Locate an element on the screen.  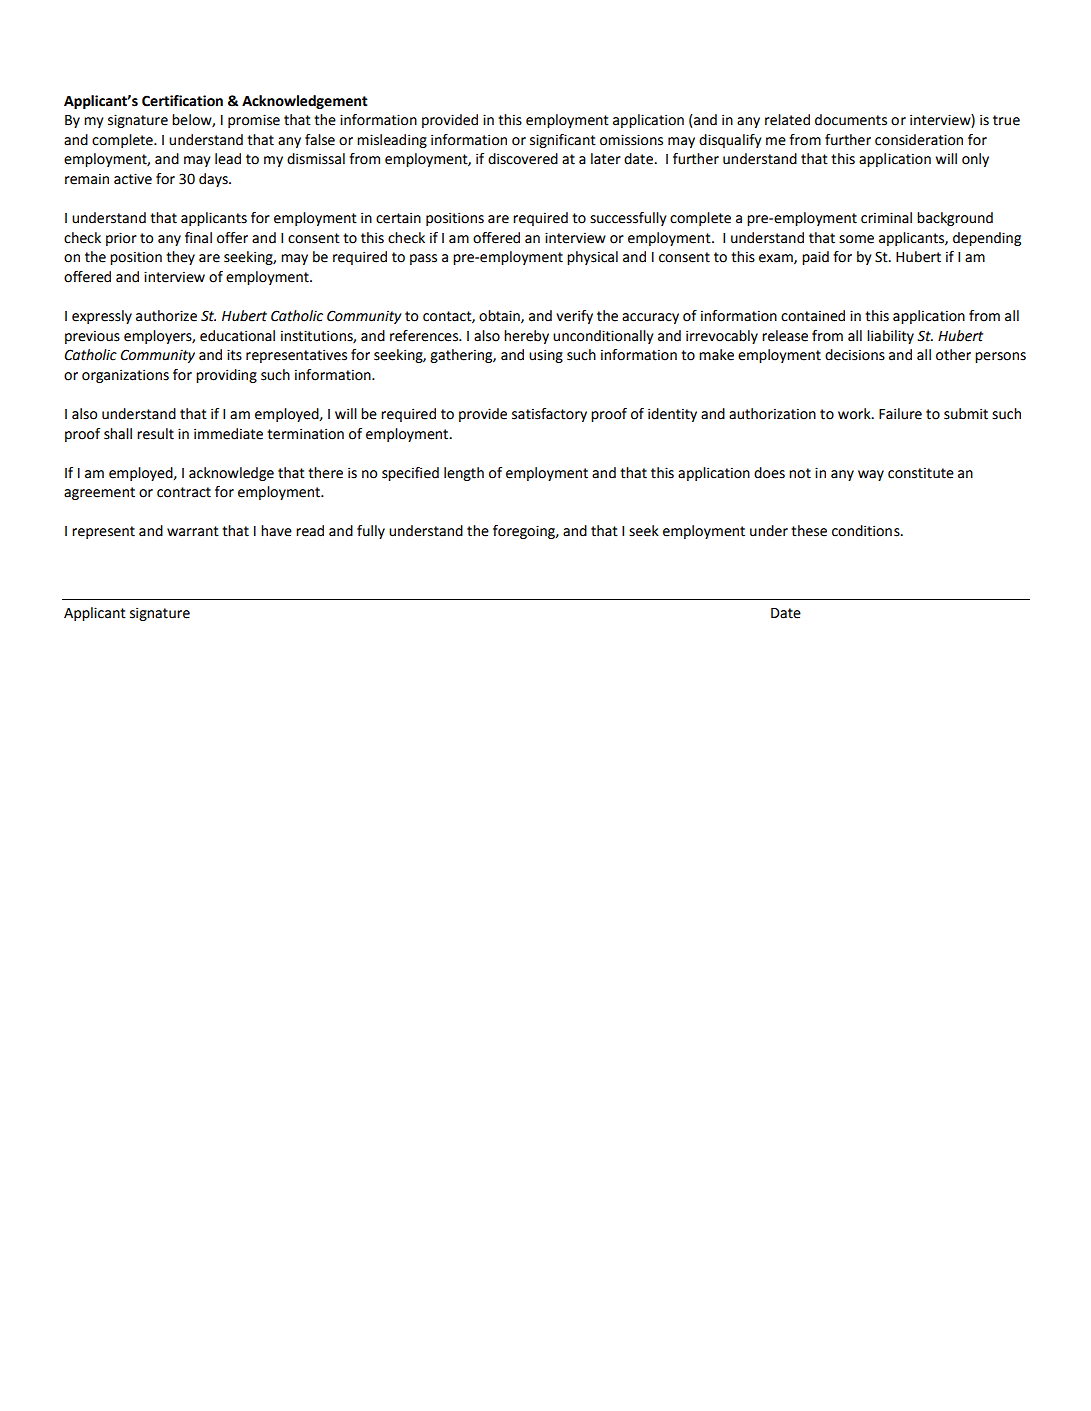
conditions is located at coordinates (867, 531).
